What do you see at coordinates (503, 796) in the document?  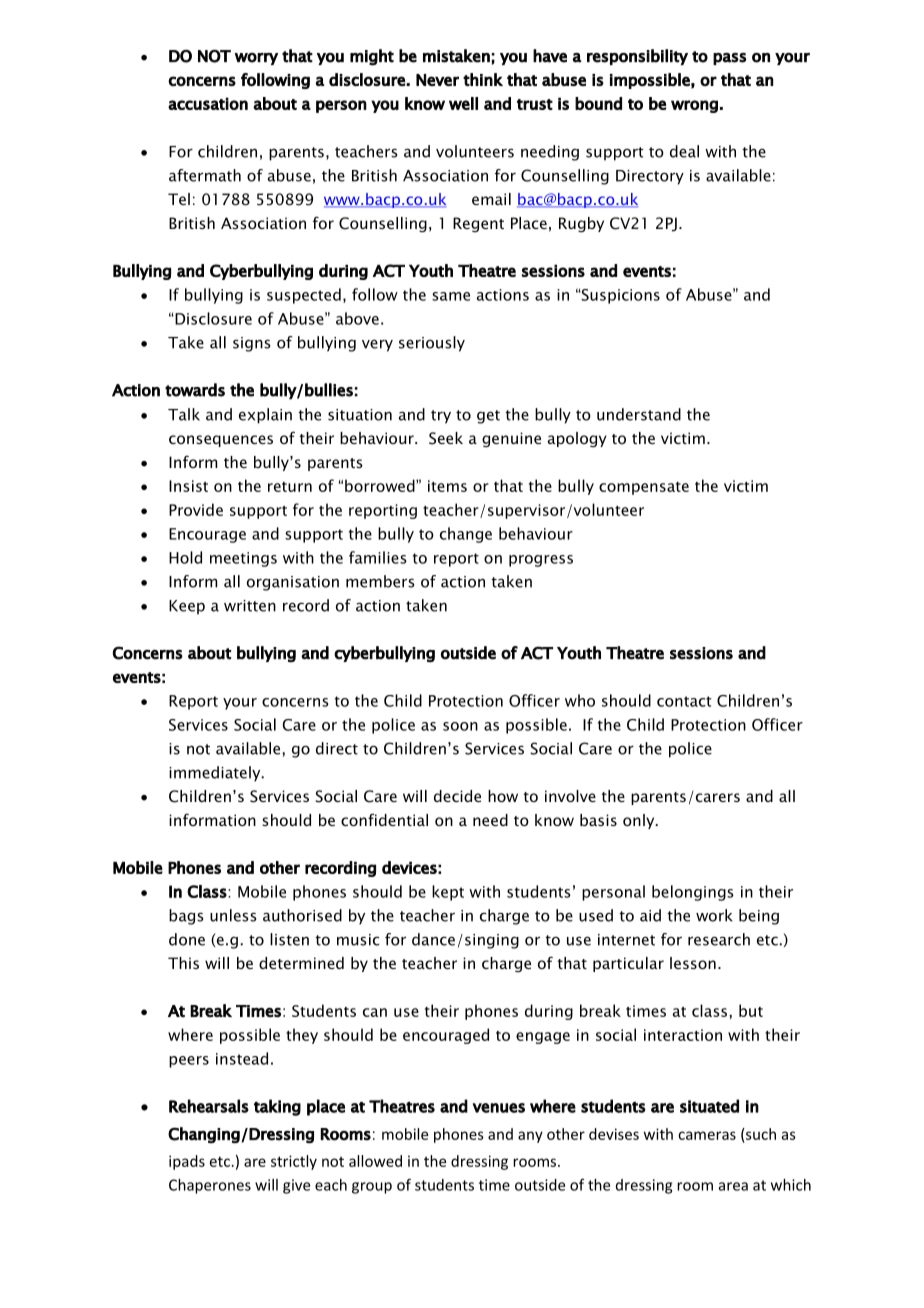 I see `how` at bounding box center [503, 796].
